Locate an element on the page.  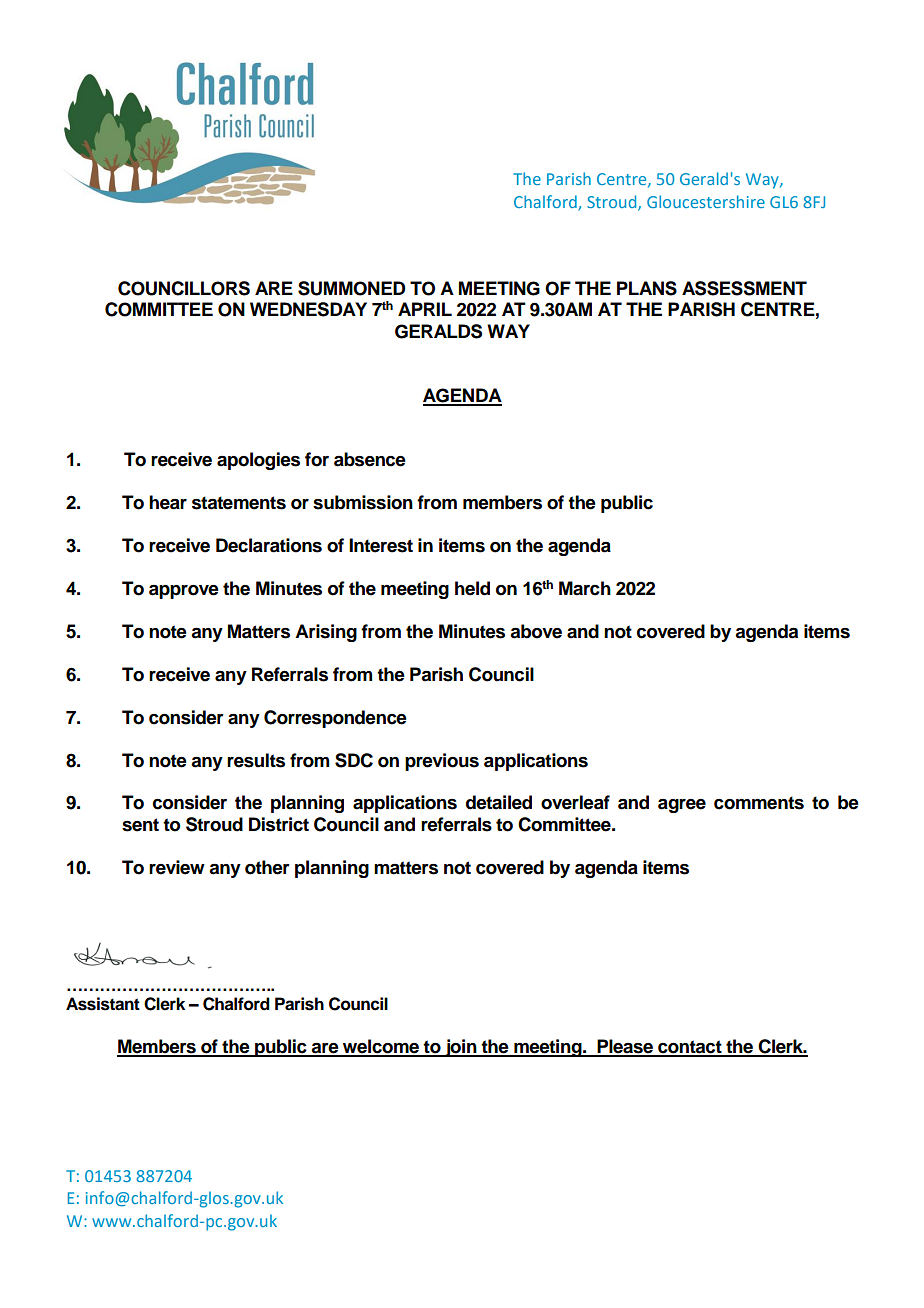
approve is located at coordinates (184, 592).
